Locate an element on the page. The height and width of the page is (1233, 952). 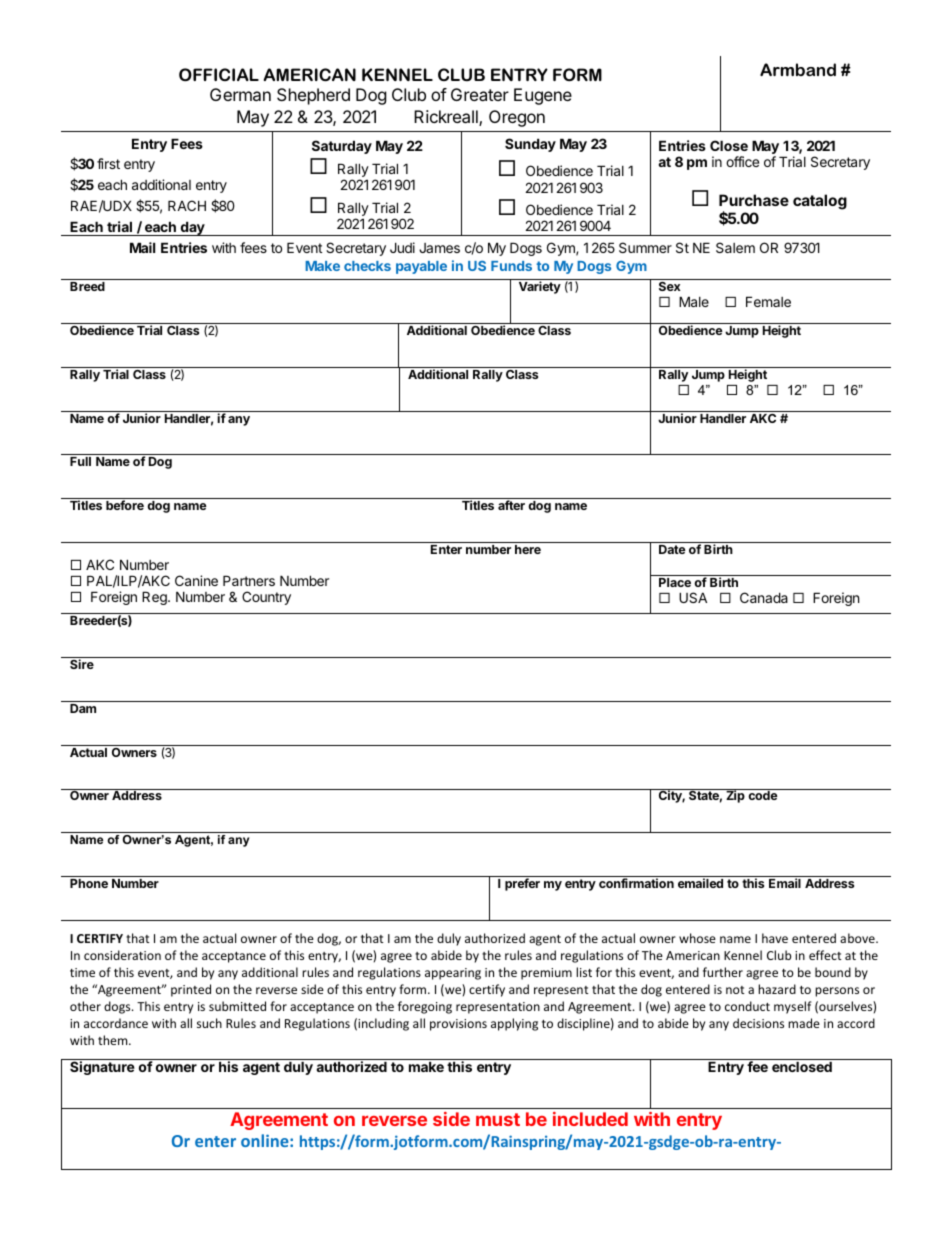
OFFICIAL is located at coordinates (219, 74).
